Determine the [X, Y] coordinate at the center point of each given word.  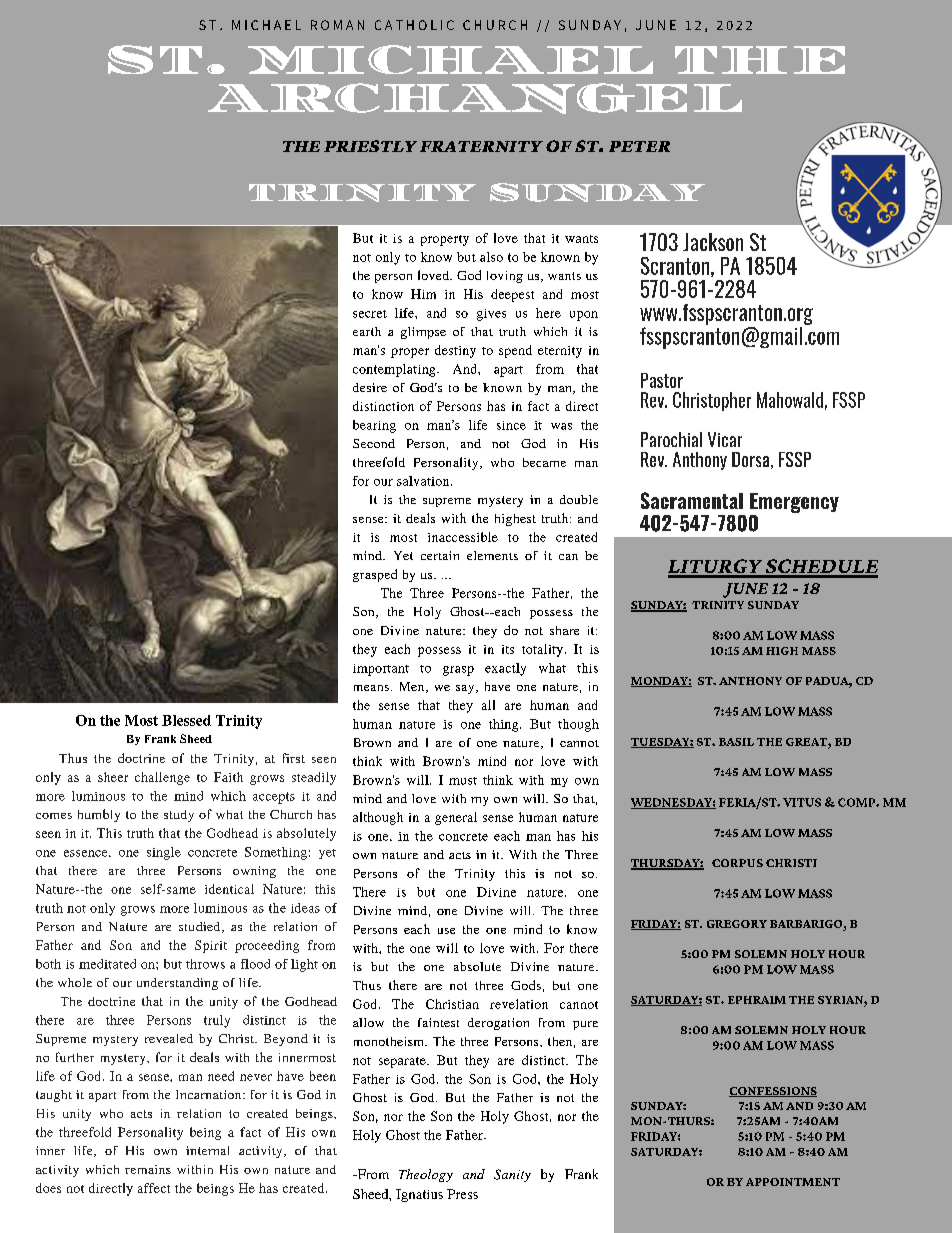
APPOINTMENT [793, 1182]
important [381, 670]
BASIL [736, 742]
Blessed [186, 720]
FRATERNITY [481, 146]
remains [148, 1169]
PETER [639, 146]
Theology [426, 1175]
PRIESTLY [370, 146]
